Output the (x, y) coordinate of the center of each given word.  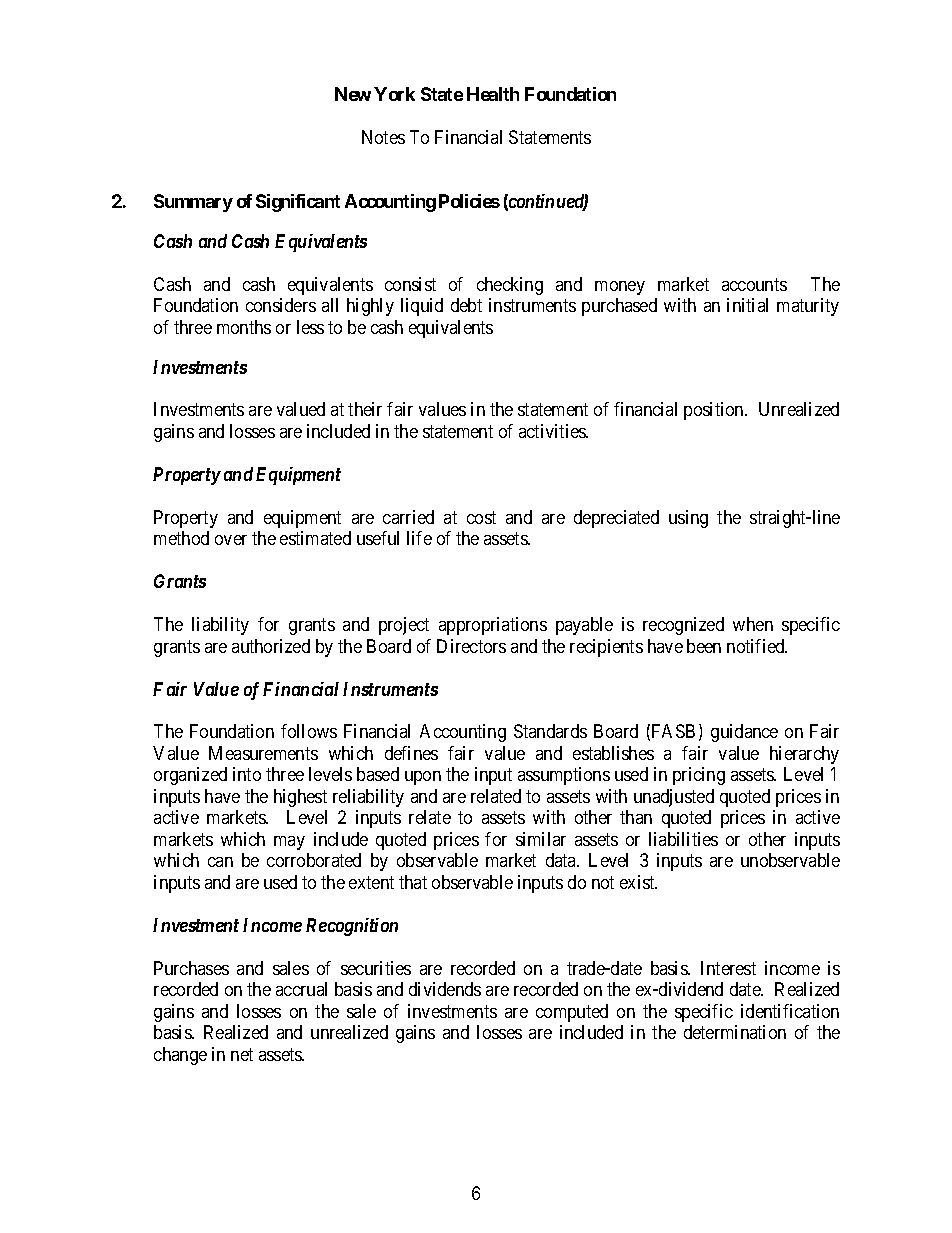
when (753, 624)
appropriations (493, 626)
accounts (754, 284)
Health (493, 94)
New (353, 94)
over (231, 540)
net (242, 1054)
